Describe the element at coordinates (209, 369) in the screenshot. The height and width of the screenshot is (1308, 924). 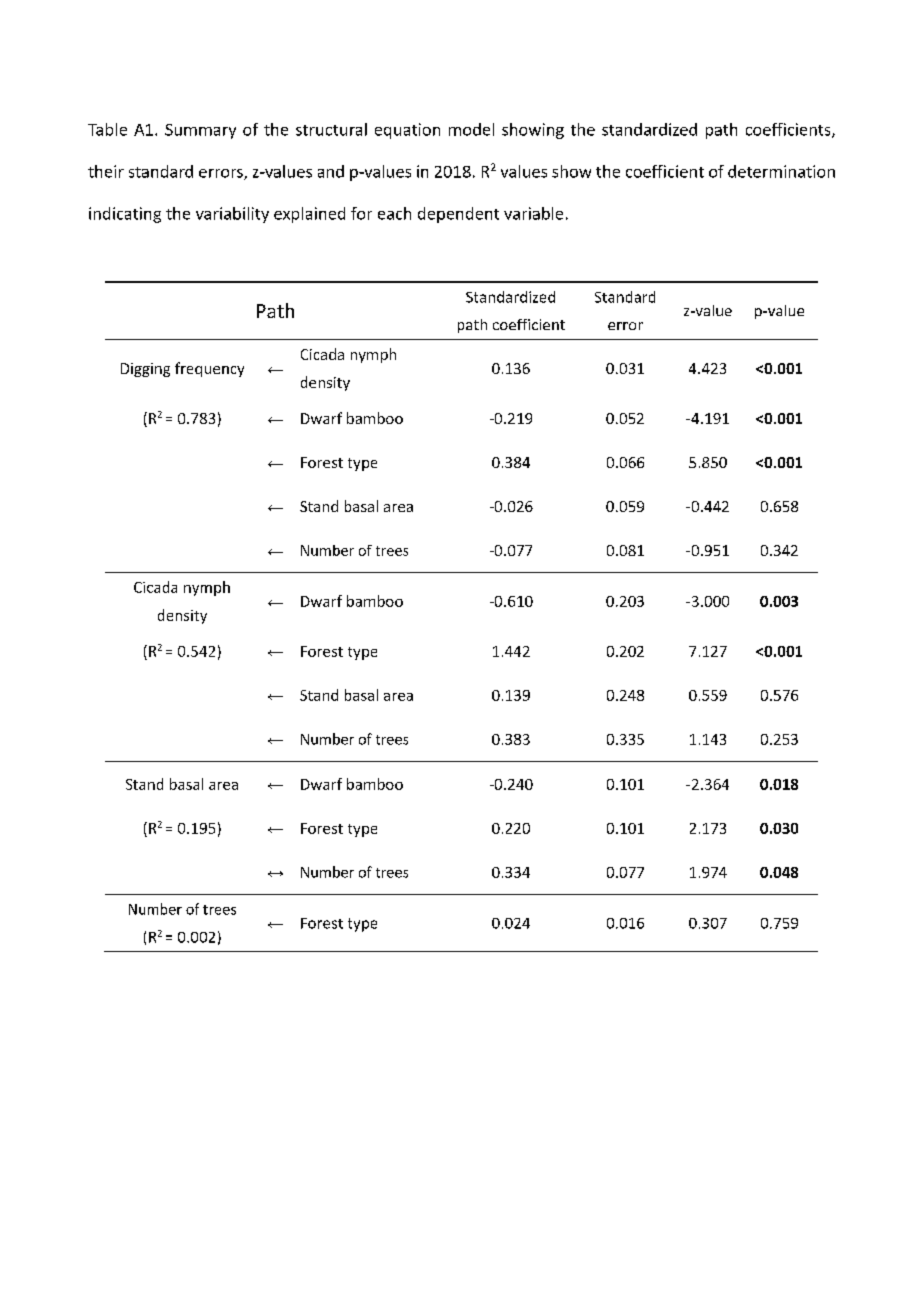
I see `frequency` at that location.
